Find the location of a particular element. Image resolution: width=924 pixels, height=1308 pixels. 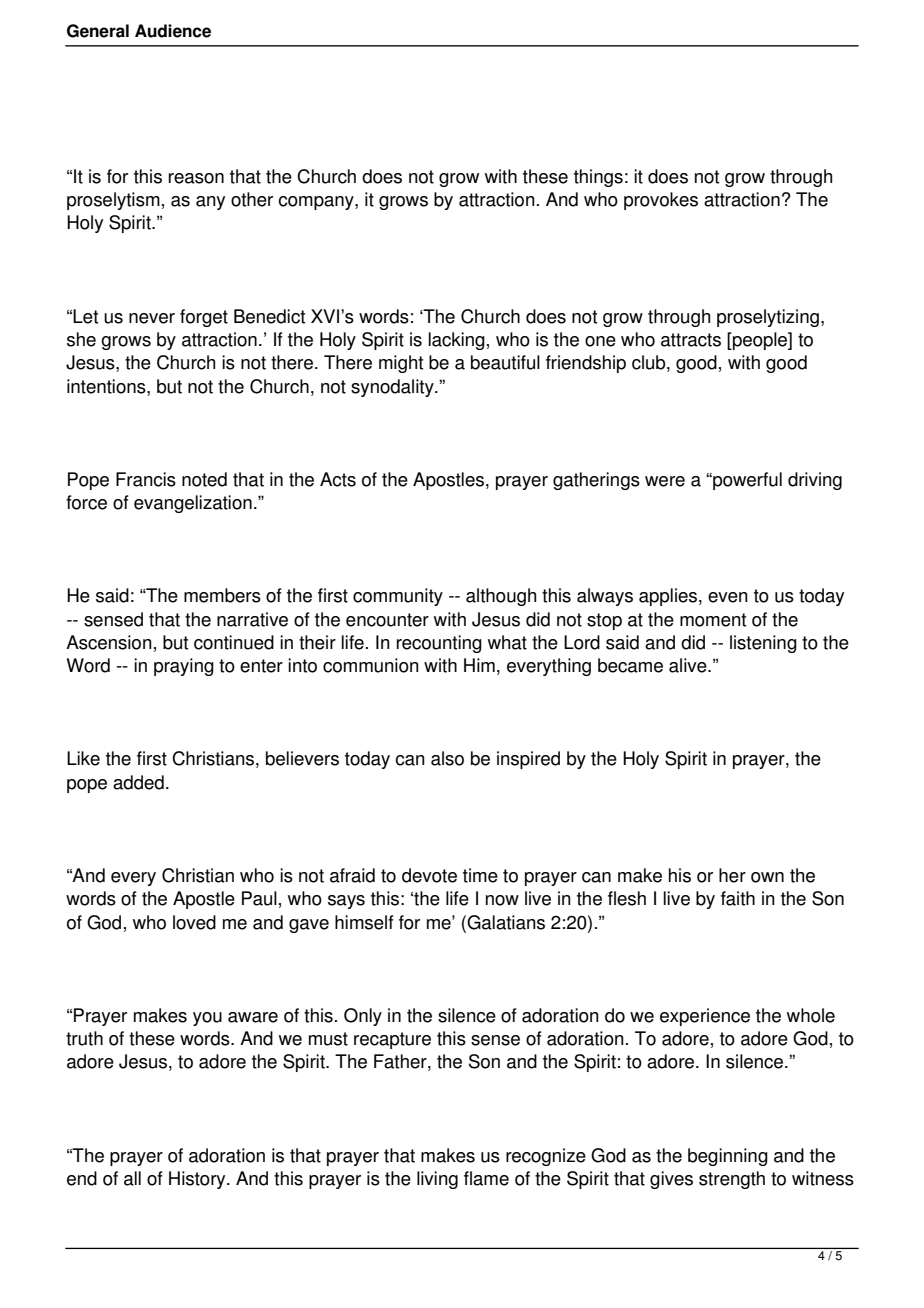

members is located at coordinates (222, 595).
